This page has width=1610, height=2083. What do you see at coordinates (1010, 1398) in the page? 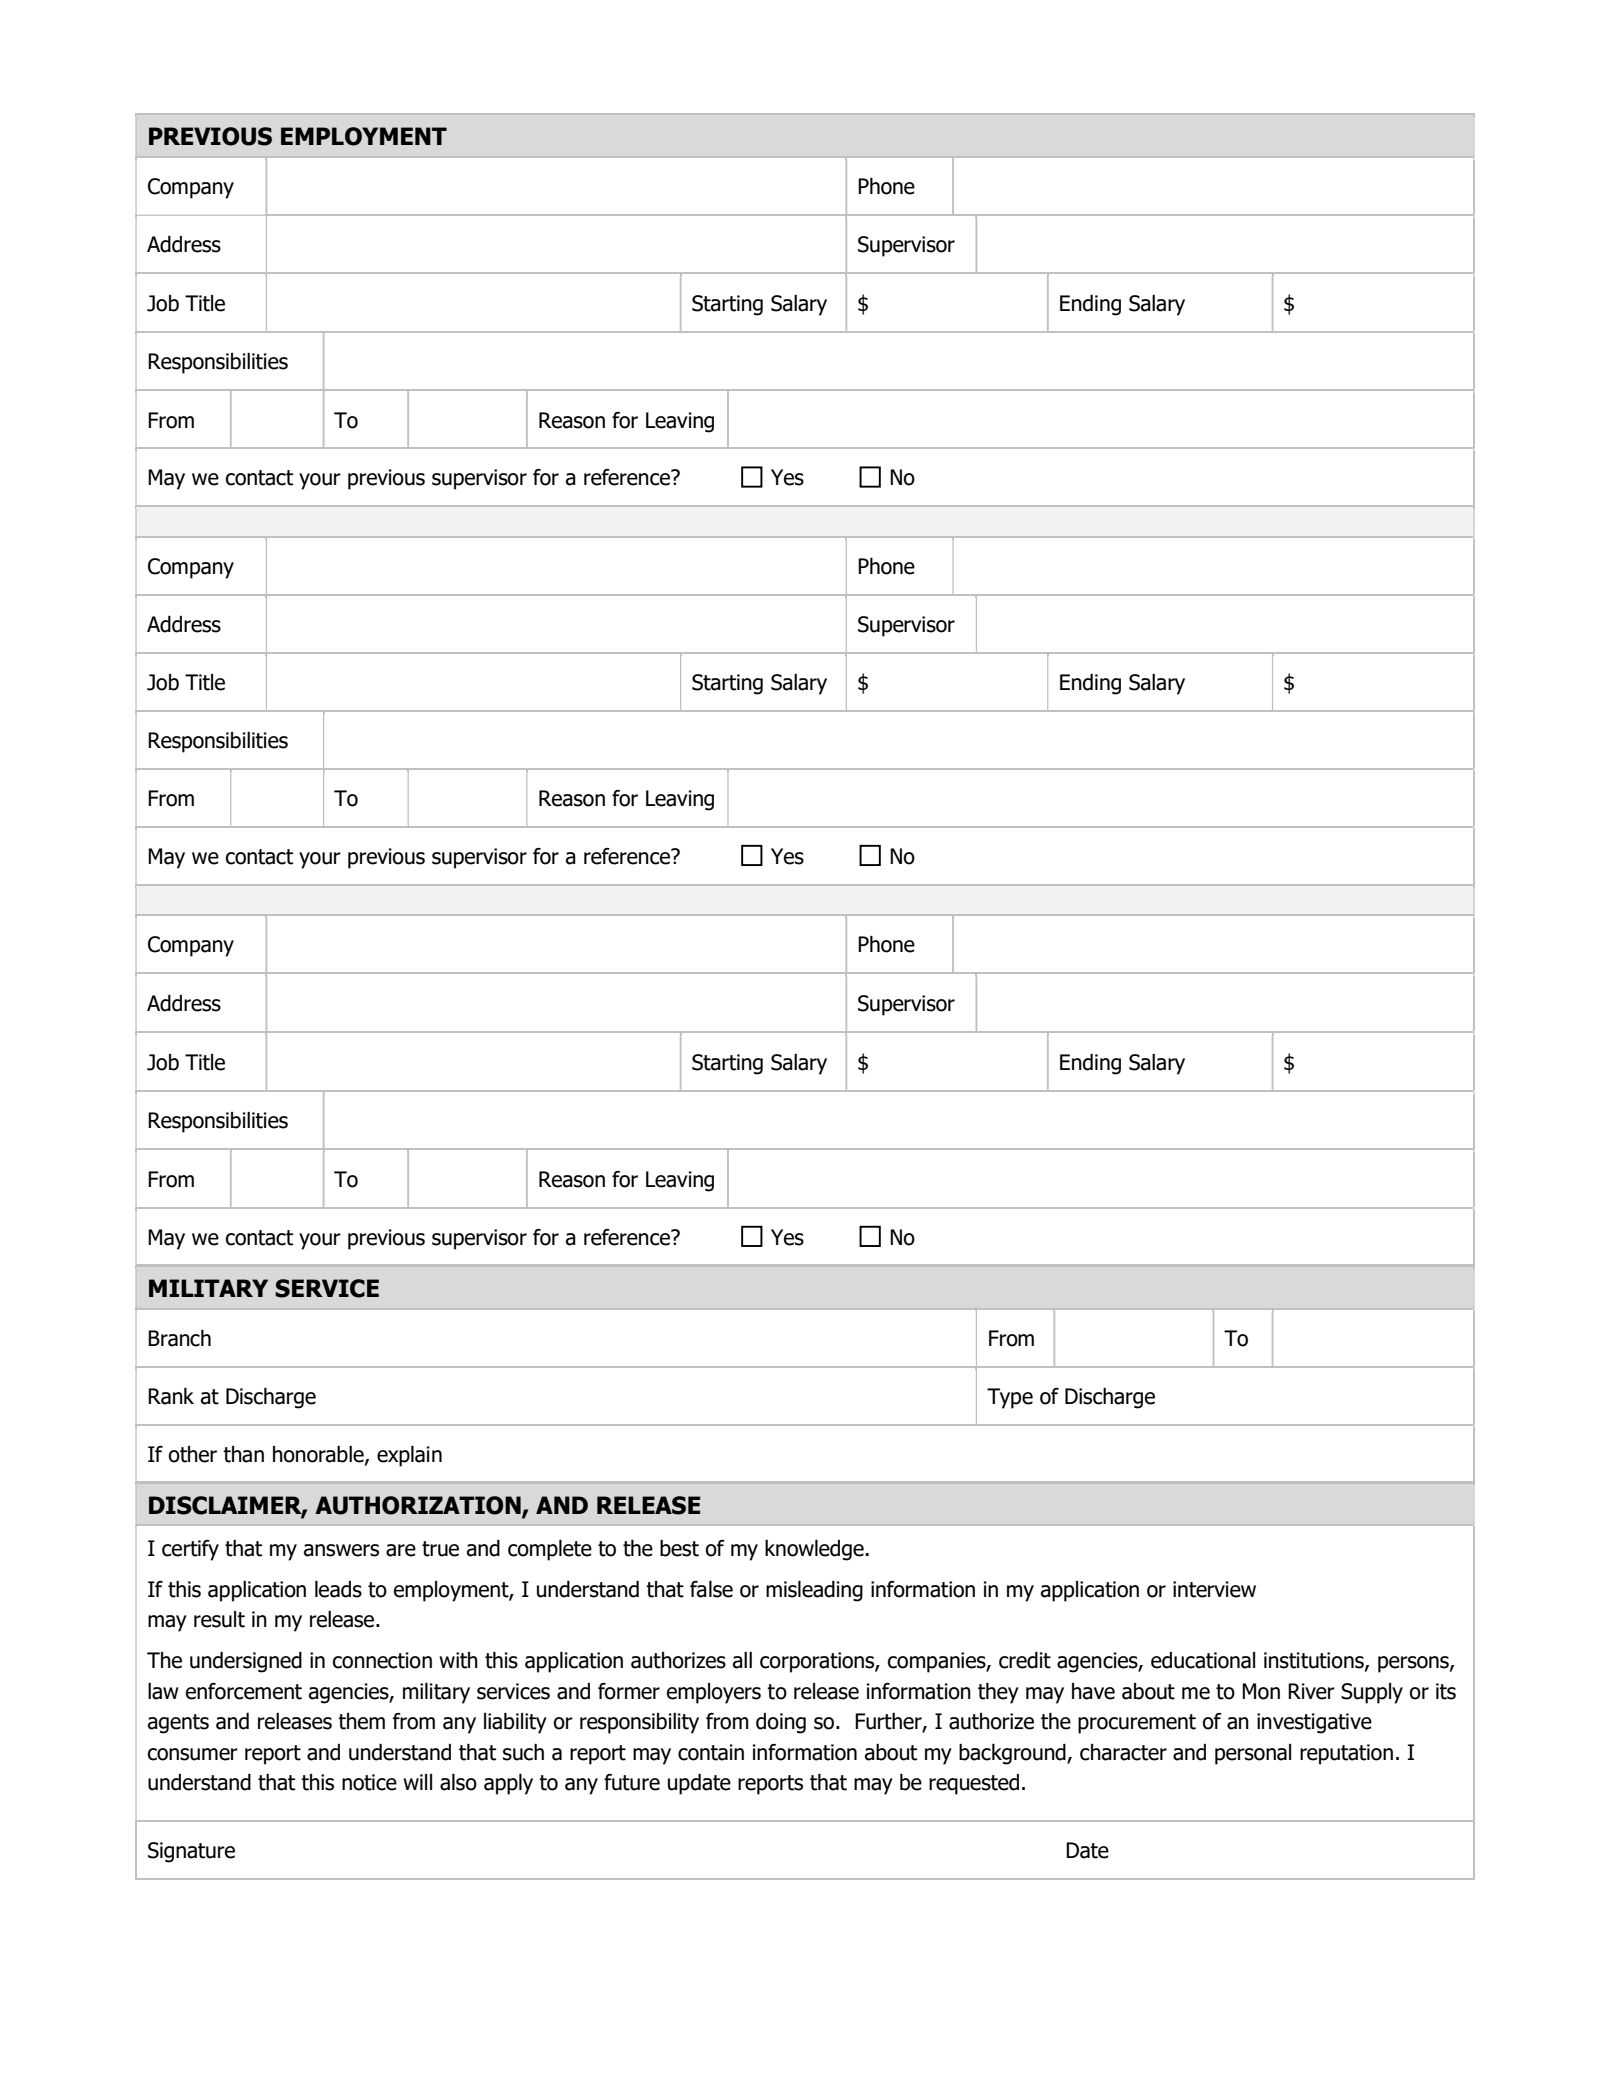
I see `Type` at bounding box center [1010, 1398].
